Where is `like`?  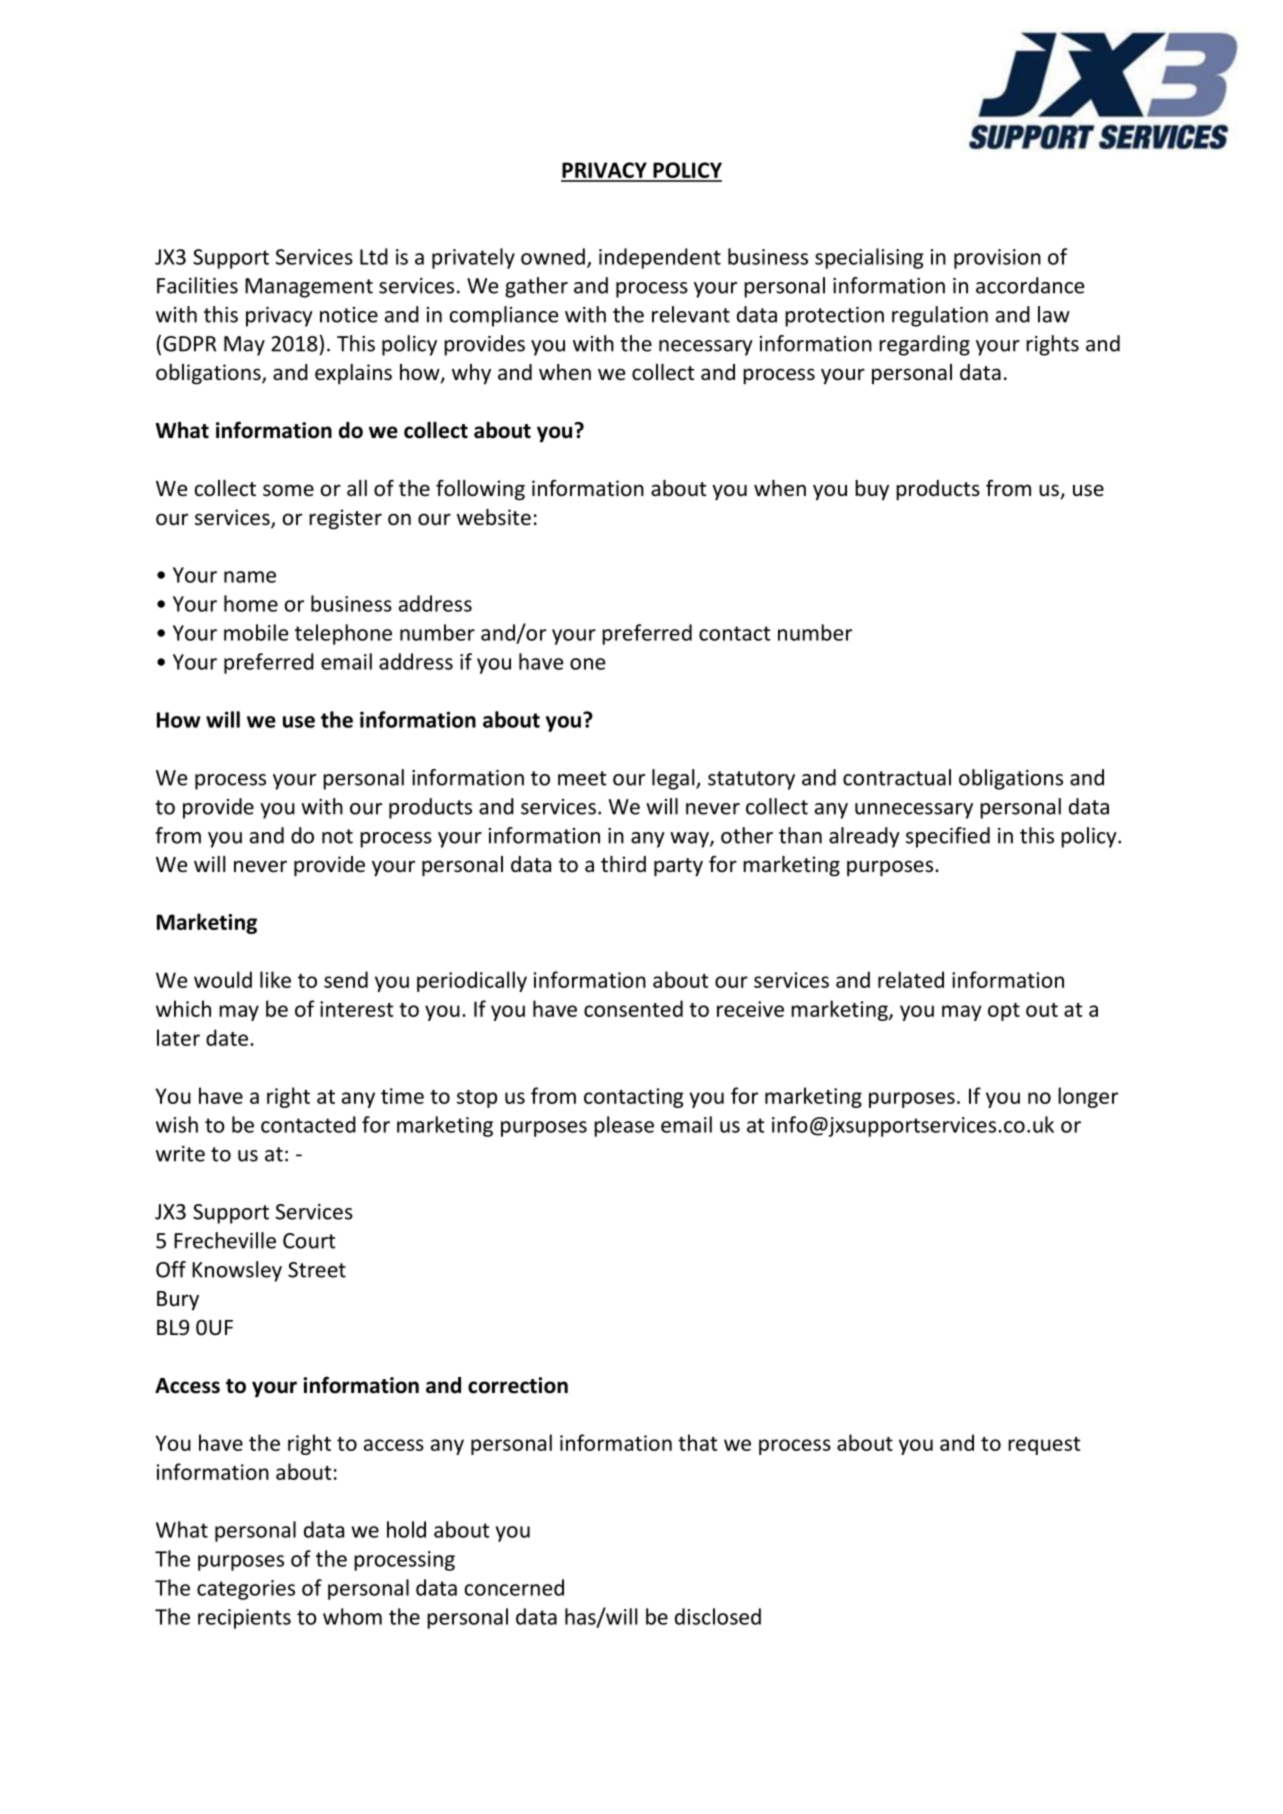 like is located at coordinates (275, 979).
